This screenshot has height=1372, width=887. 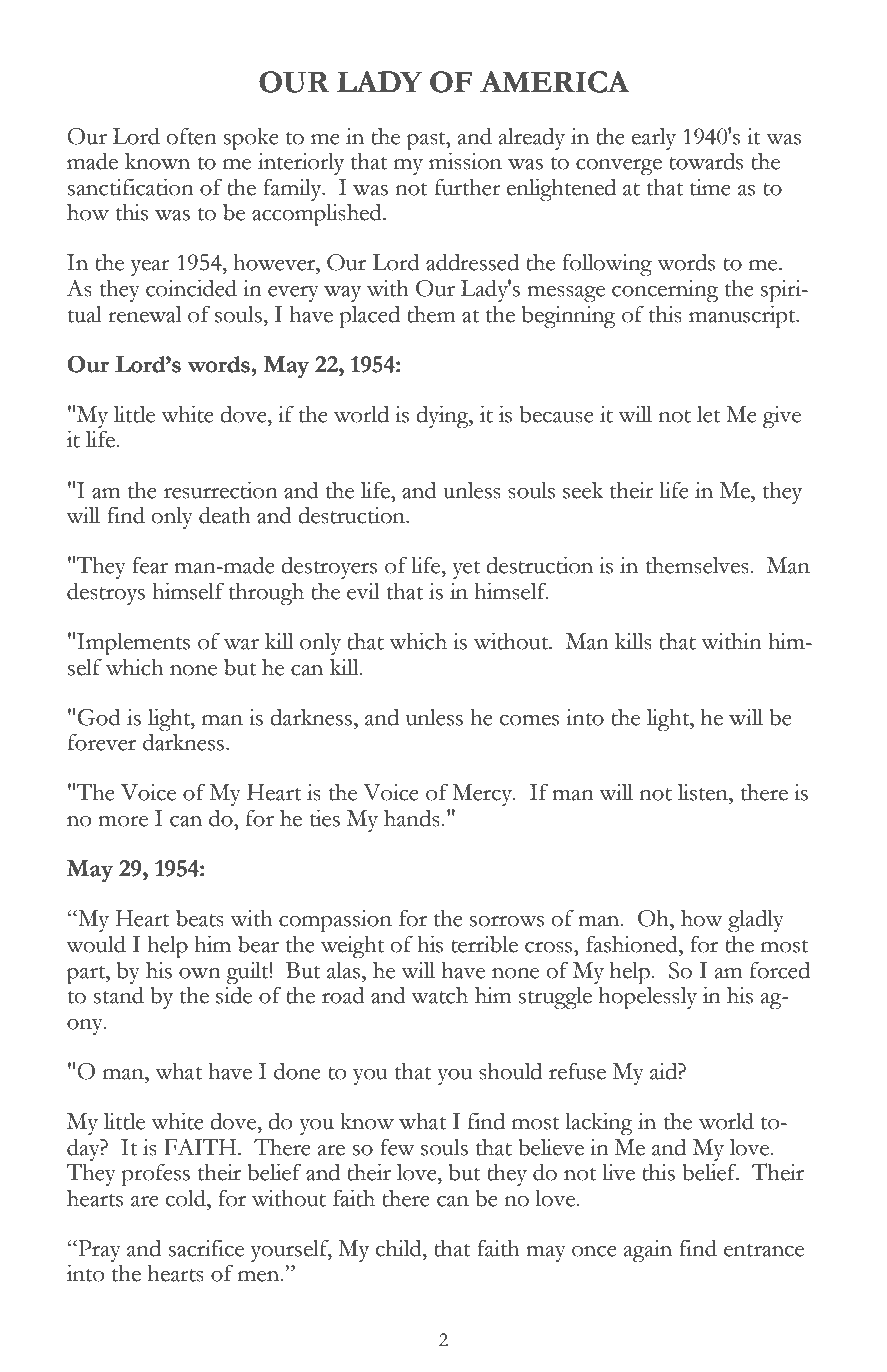 What do you see at coordinates (187, 1198) in the screenshot?
I see `cold` at bounding box center [187, 1198].
